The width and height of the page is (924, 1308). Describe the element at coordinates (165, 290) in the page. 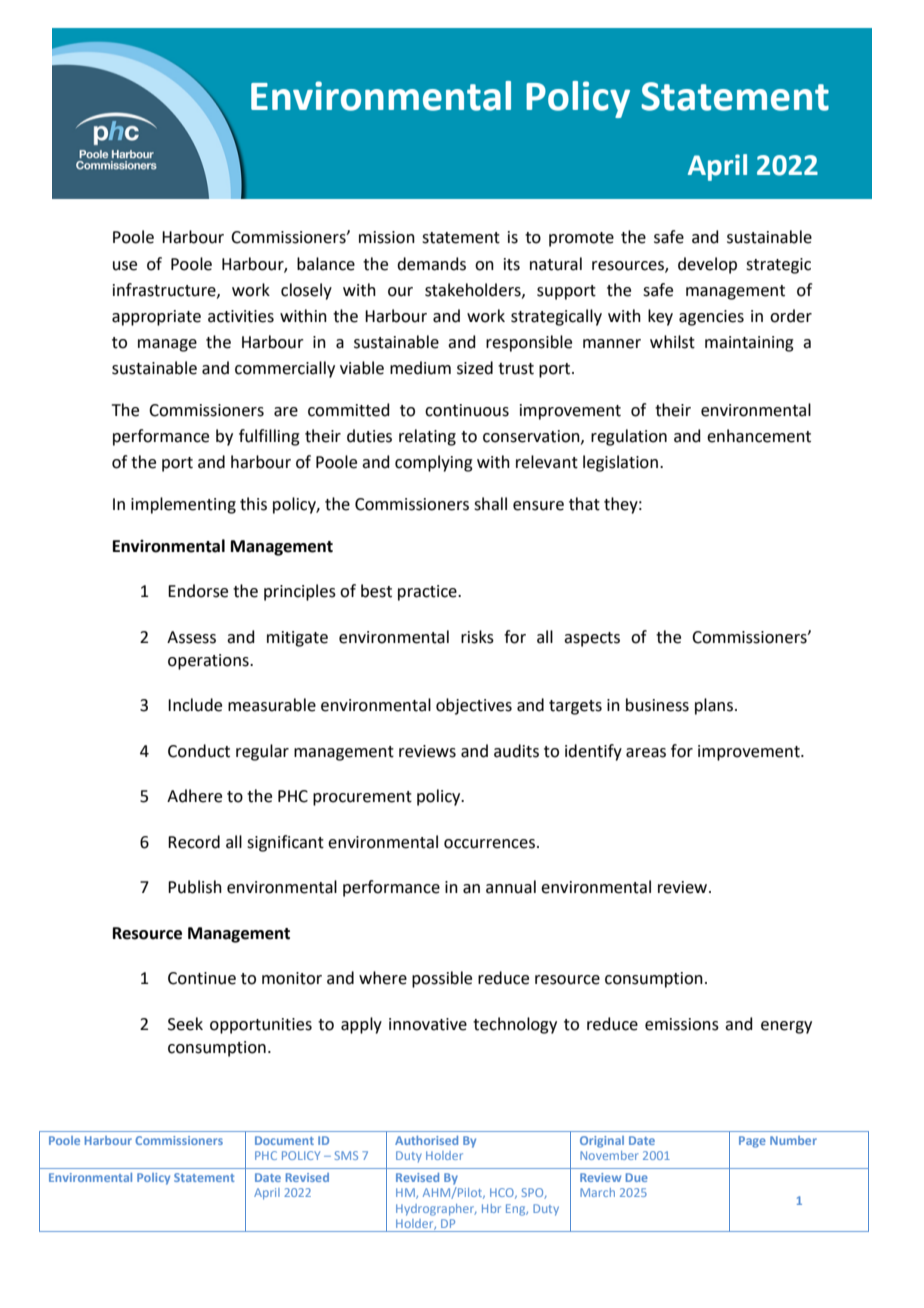

I see `infrastructure` at that location.
